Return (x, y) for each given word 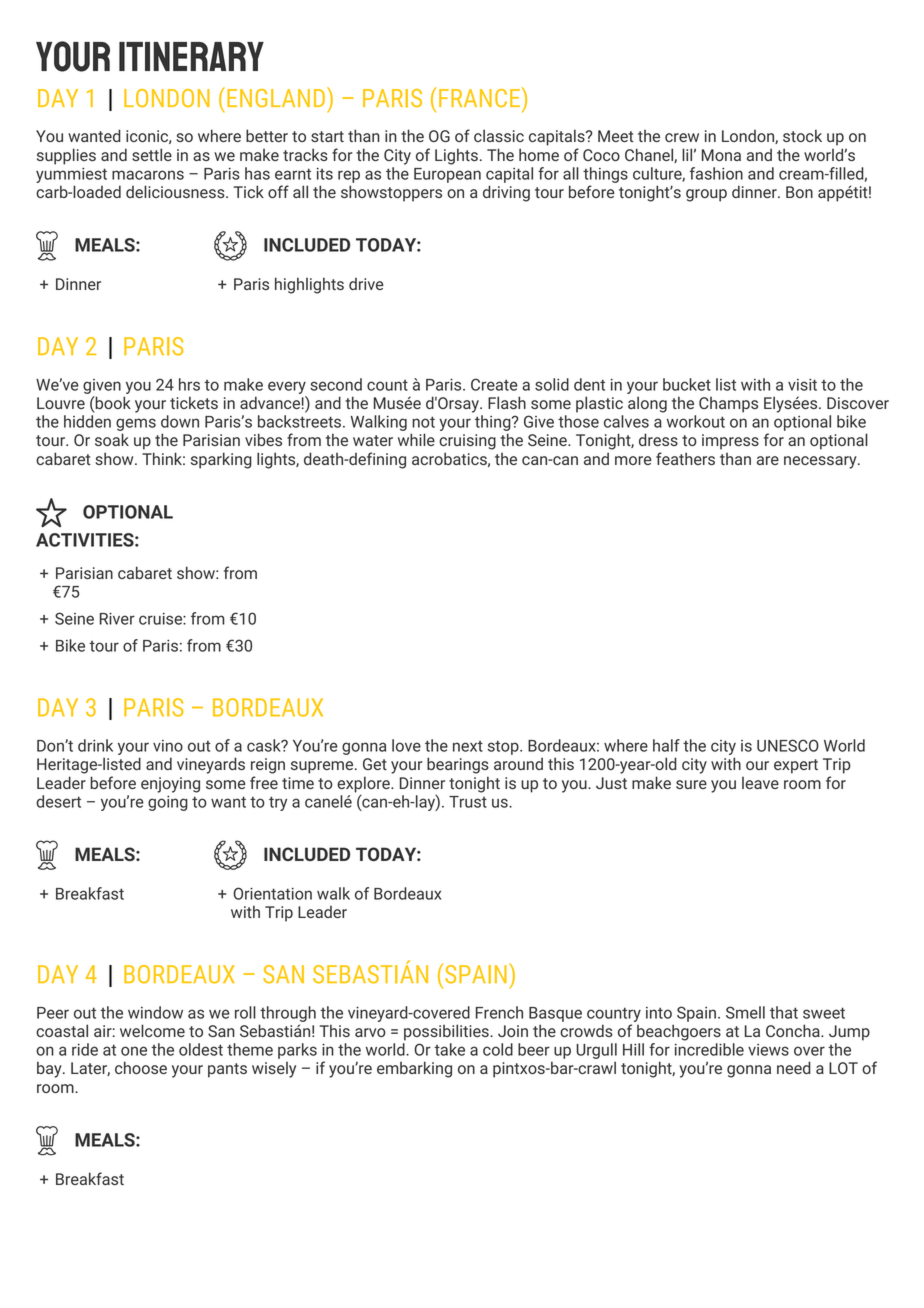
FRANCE (479, 98)
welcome (152, 1030)
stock (802, 135)
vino (168, 746)
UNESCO (788, 745)
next (468, 746)
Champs (728, 405)
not (423, 422)
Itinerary (191, 56)
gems (136, 424)
